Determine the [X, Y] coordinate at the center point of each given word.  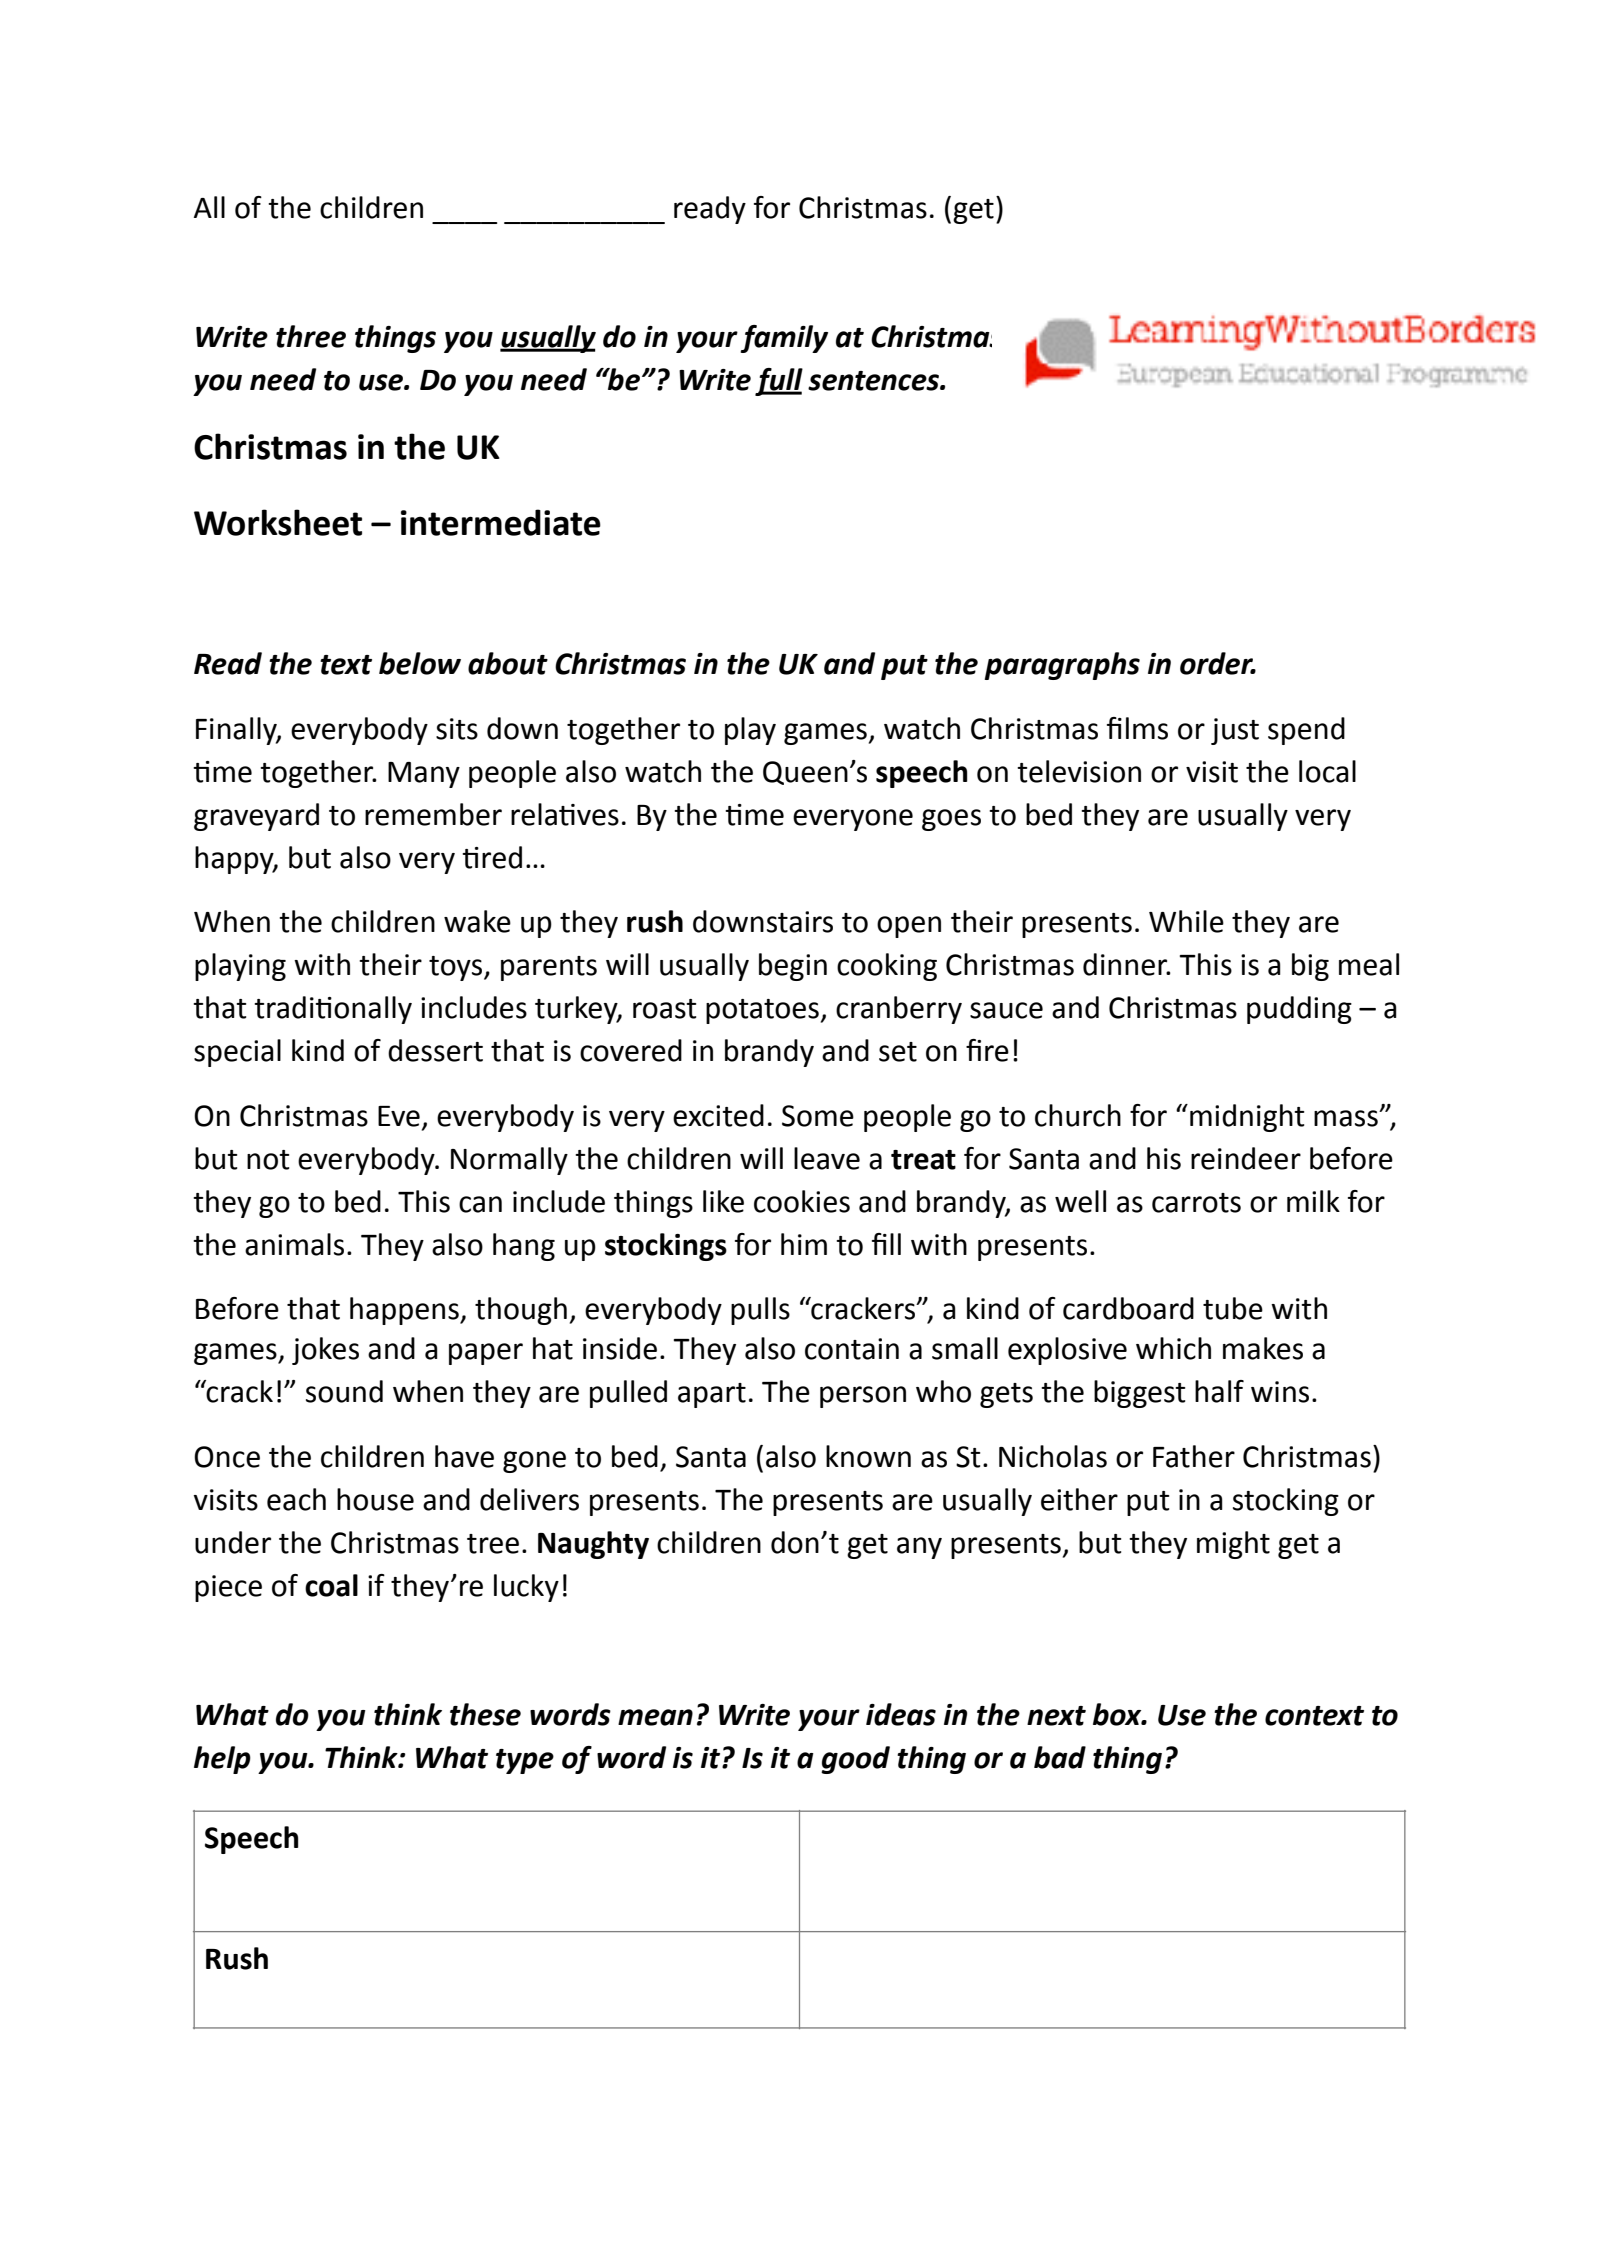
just [1235, 731]
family [784, 339]
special [237, 1053]
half [1219, 1391]
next [1056, 1716]
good [855, 1760]
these [485, 1714]
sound [344, 1391]
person [863, 1397]
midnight [1247, 1118]
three [311, 336]
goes [951, 820]
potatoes [762, 1011]
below [420, 663]
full [779, 382]
